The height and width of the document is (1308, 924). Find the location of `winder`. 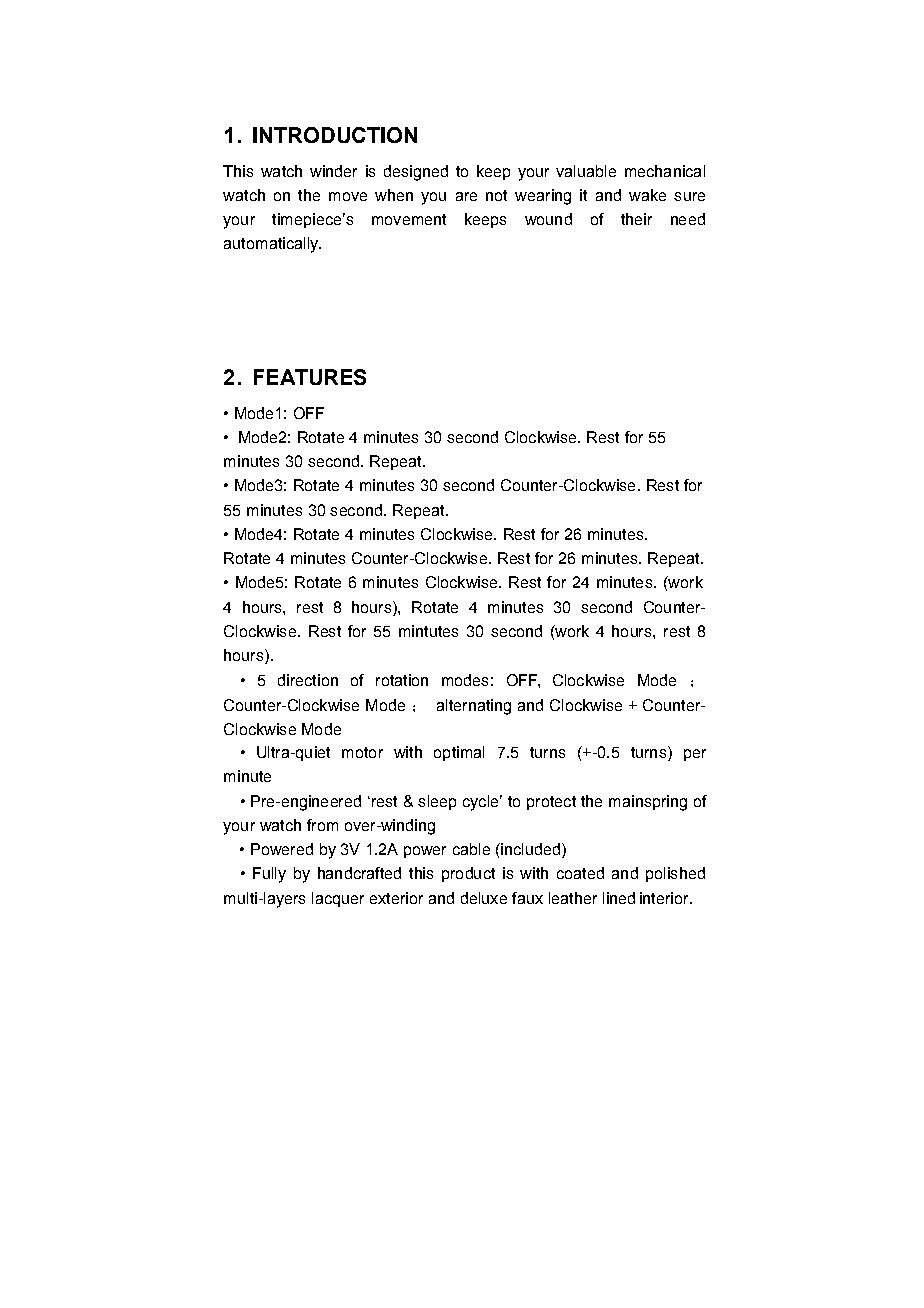

winder is located at coordinates (333, 171).
